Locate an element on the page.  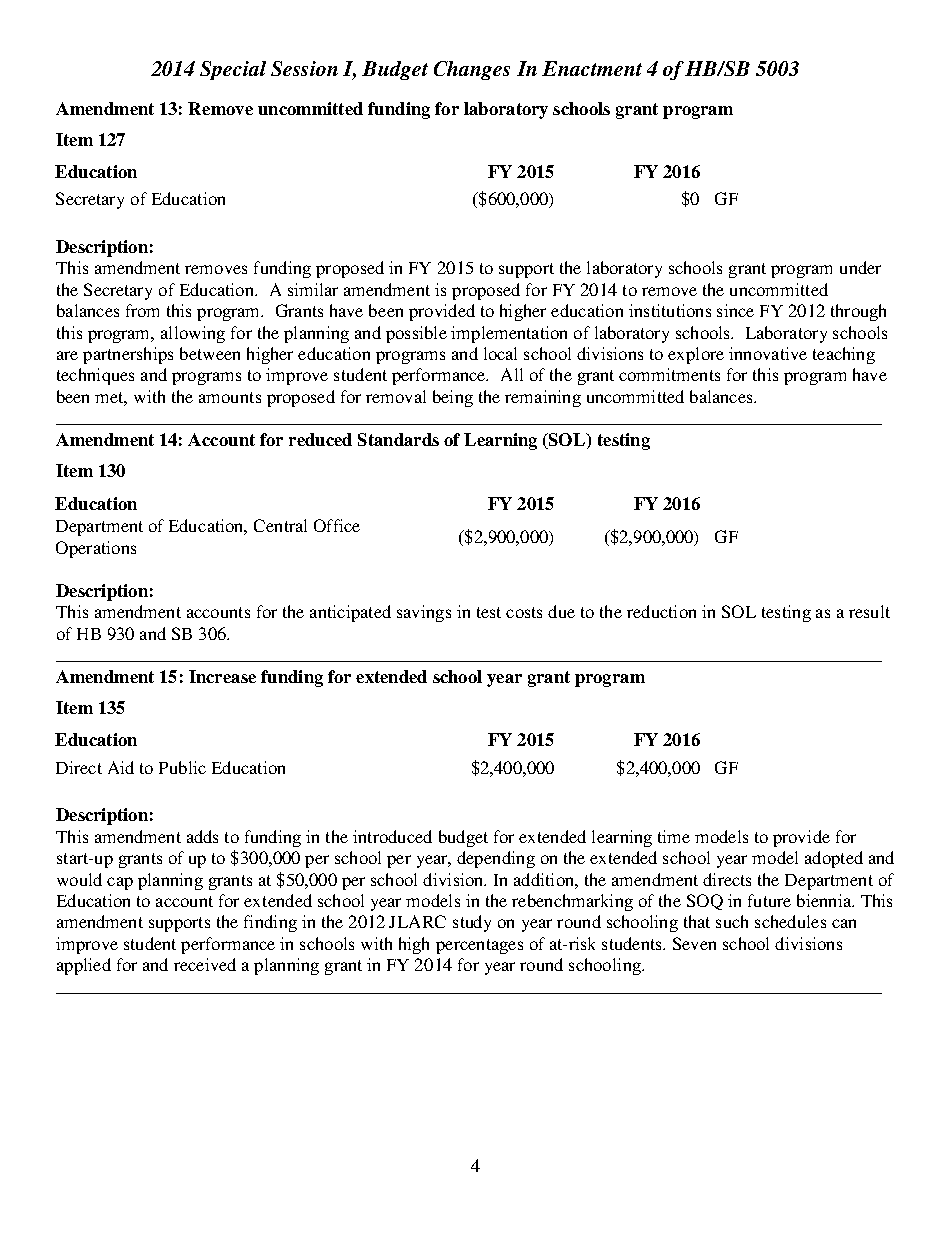
Office is located at coordinates (337, 525).
